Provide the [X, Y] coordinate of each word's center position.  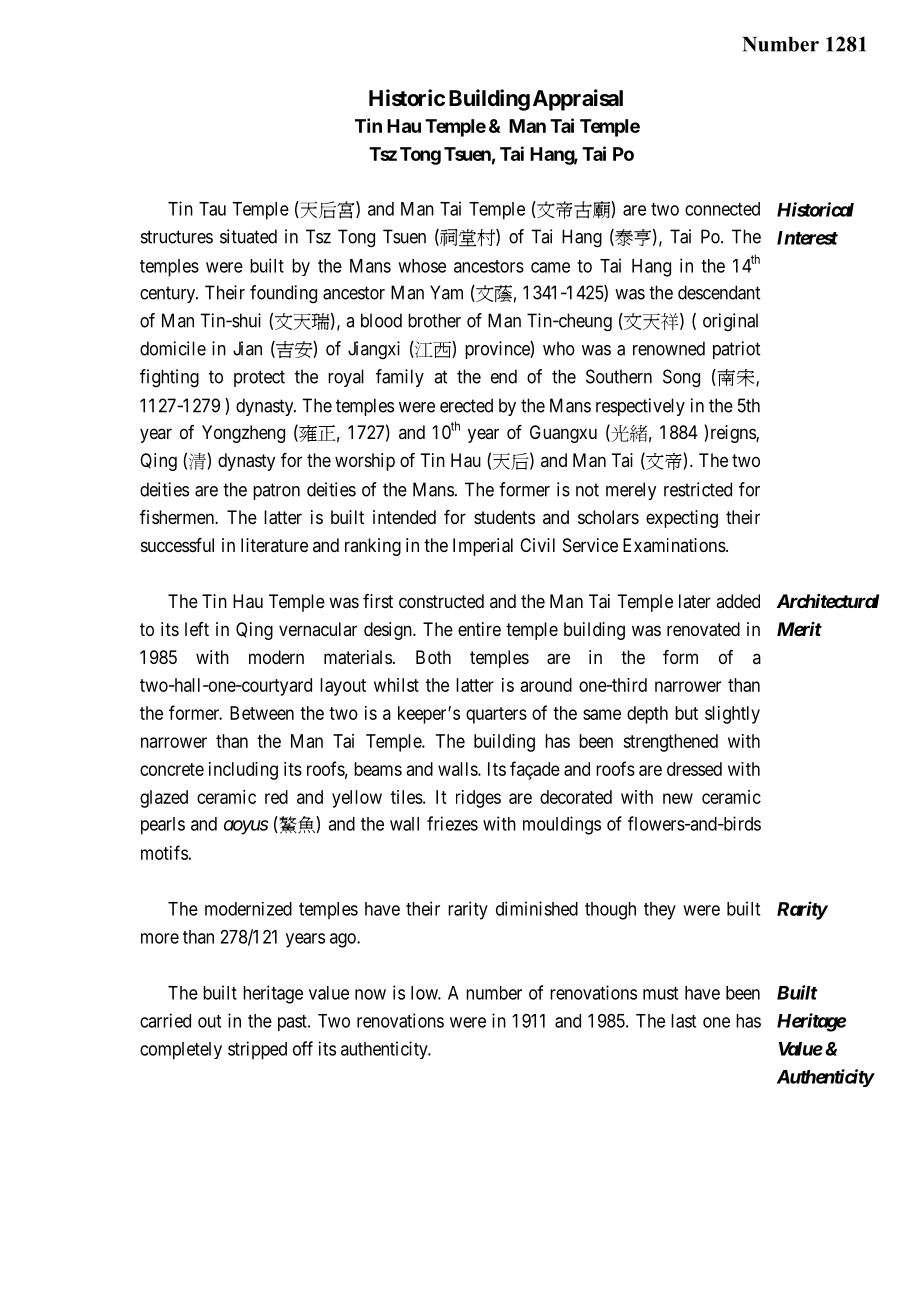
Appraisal [578, 100]
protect [259, 378]
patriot [736, 350]
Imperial [483, 547]
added [738, 601]
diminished [537, 908]
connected [722, 209]
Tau [212, 209]
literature [274, 545]
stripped [257, 1050]
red [276, 797]
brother [434, 320]
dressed [694, 769]
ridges [478, 799]
